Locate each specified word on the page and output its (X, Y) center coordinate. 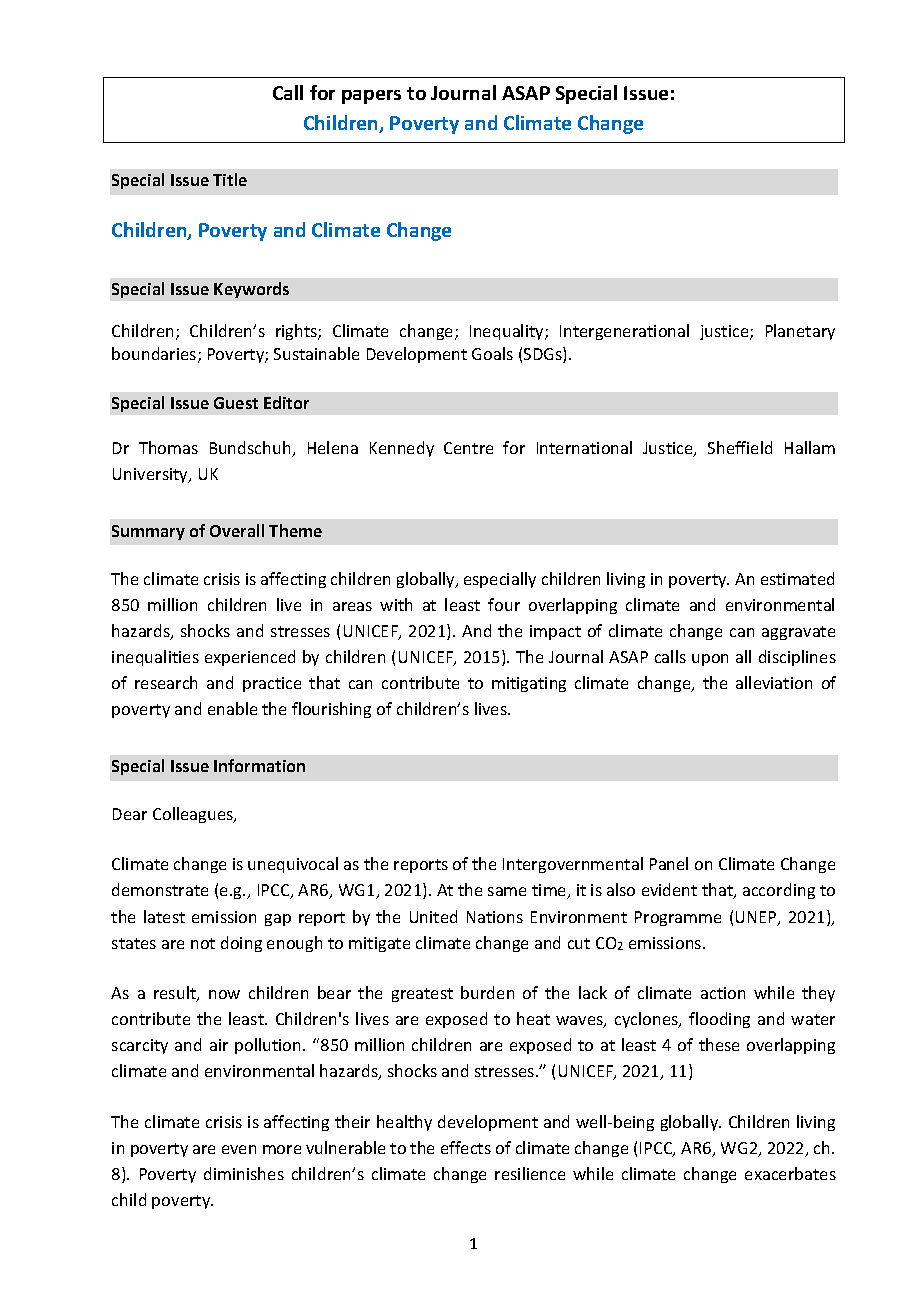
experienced (250, 658)
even (239, 1149)
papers (371, 97)
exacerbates (790, 1173)
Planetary (800, 332)
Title (230, 179)
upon (710, 660)
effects (466, 1147)
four (504, 604)
